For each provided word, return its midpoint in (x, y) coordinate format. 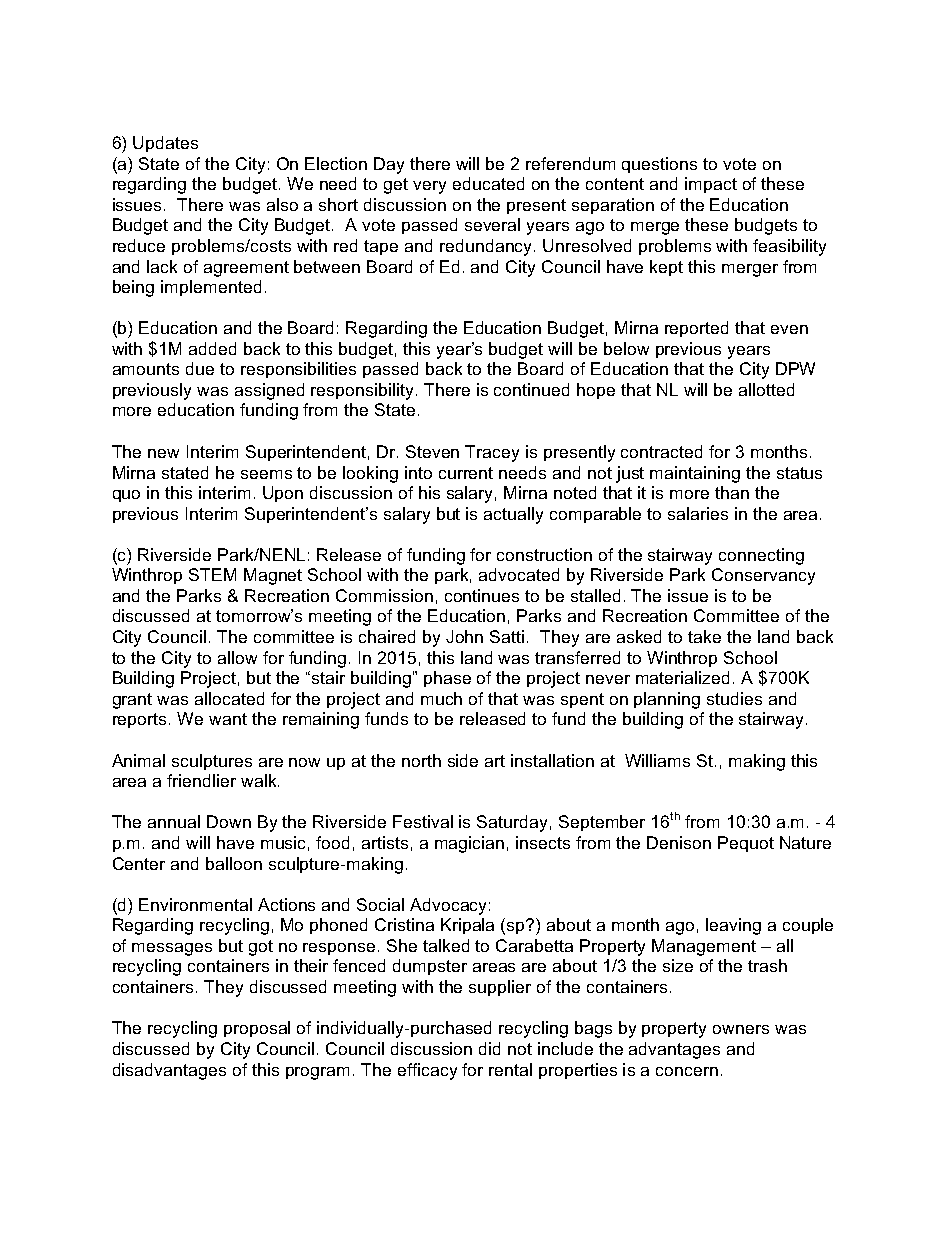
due (200, 368)
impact (711, 185)
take (704, 636)
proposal (257, 1029)
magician (469, 844)
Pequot (746, 844)
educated (488, 183)
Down (229, 821)
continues (482, 595)
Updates (165, 144)
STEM (212, 574)
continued (531, 389)
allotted (766, 389)
